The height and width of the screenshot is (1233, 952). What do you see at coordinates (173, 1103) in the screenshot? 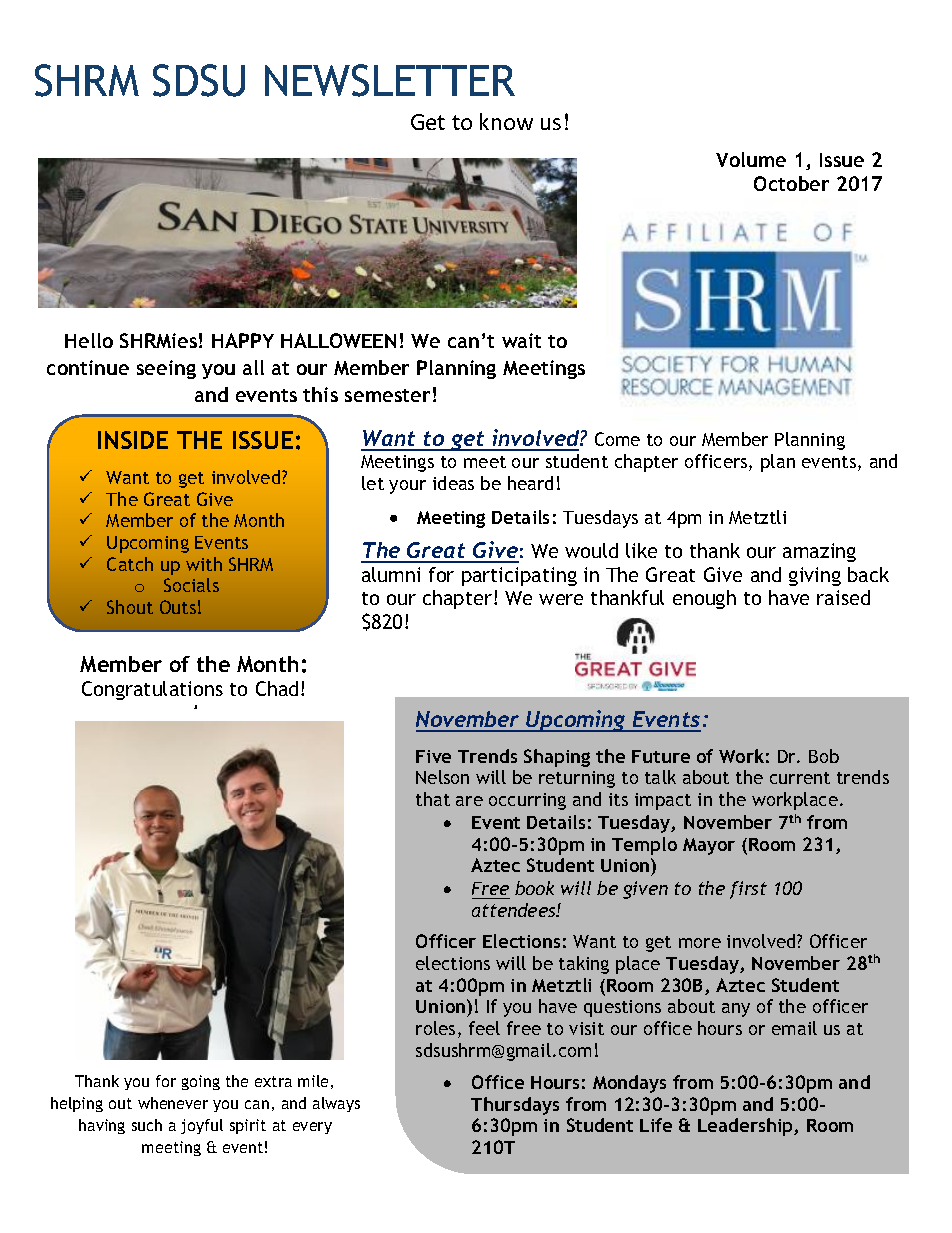
I see `whenever` at bounding box center [173, 1103].
